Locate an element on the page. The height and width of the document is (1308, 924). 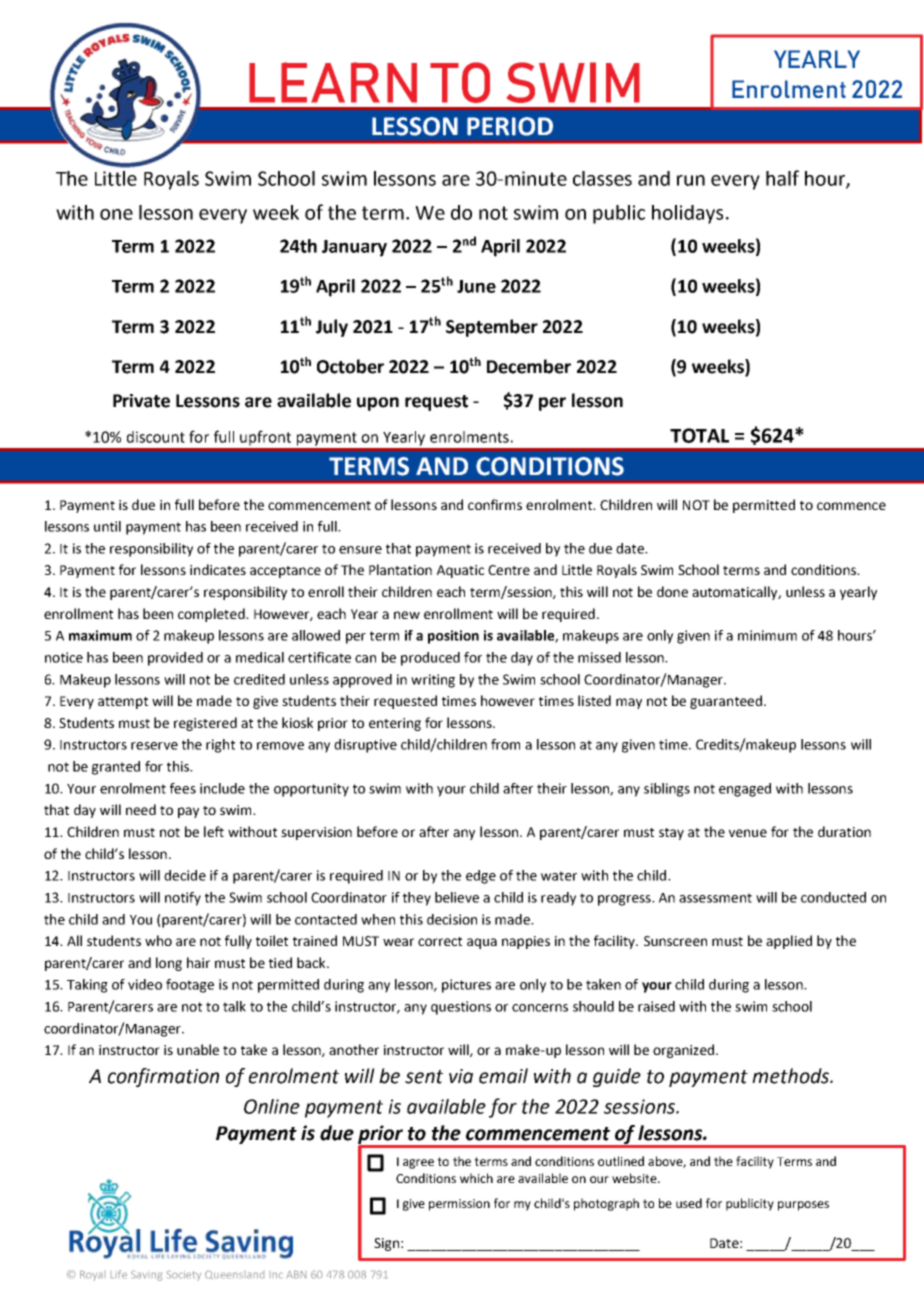
done is located at coordinates (672, 591).
